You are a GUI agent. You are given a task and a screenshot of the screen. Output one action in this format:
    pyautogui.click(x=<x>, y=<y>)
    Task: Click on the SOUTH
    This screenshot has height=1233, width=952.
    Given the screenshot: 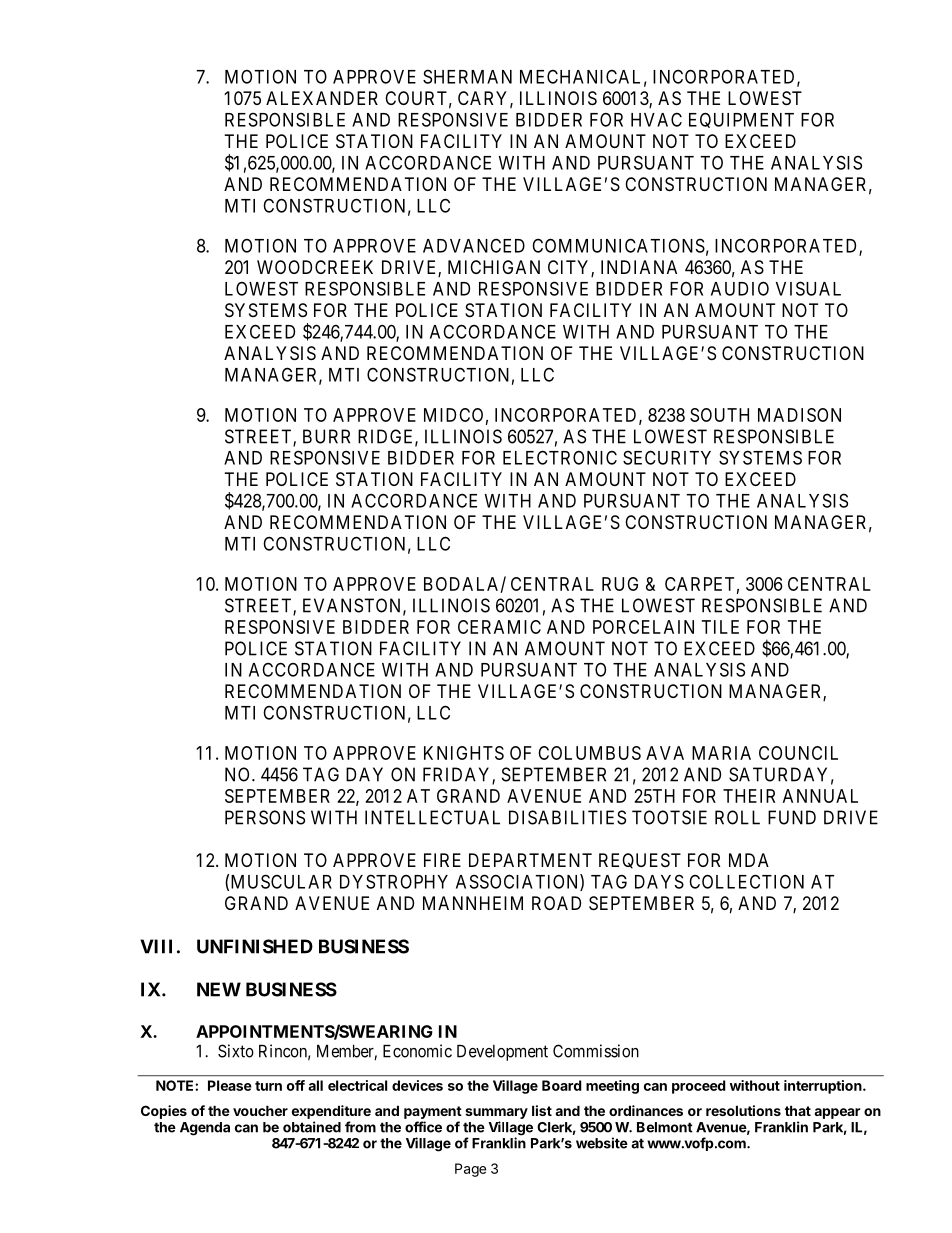 What is the action you would take?
    pyautogui.click(x=719, y=415)
